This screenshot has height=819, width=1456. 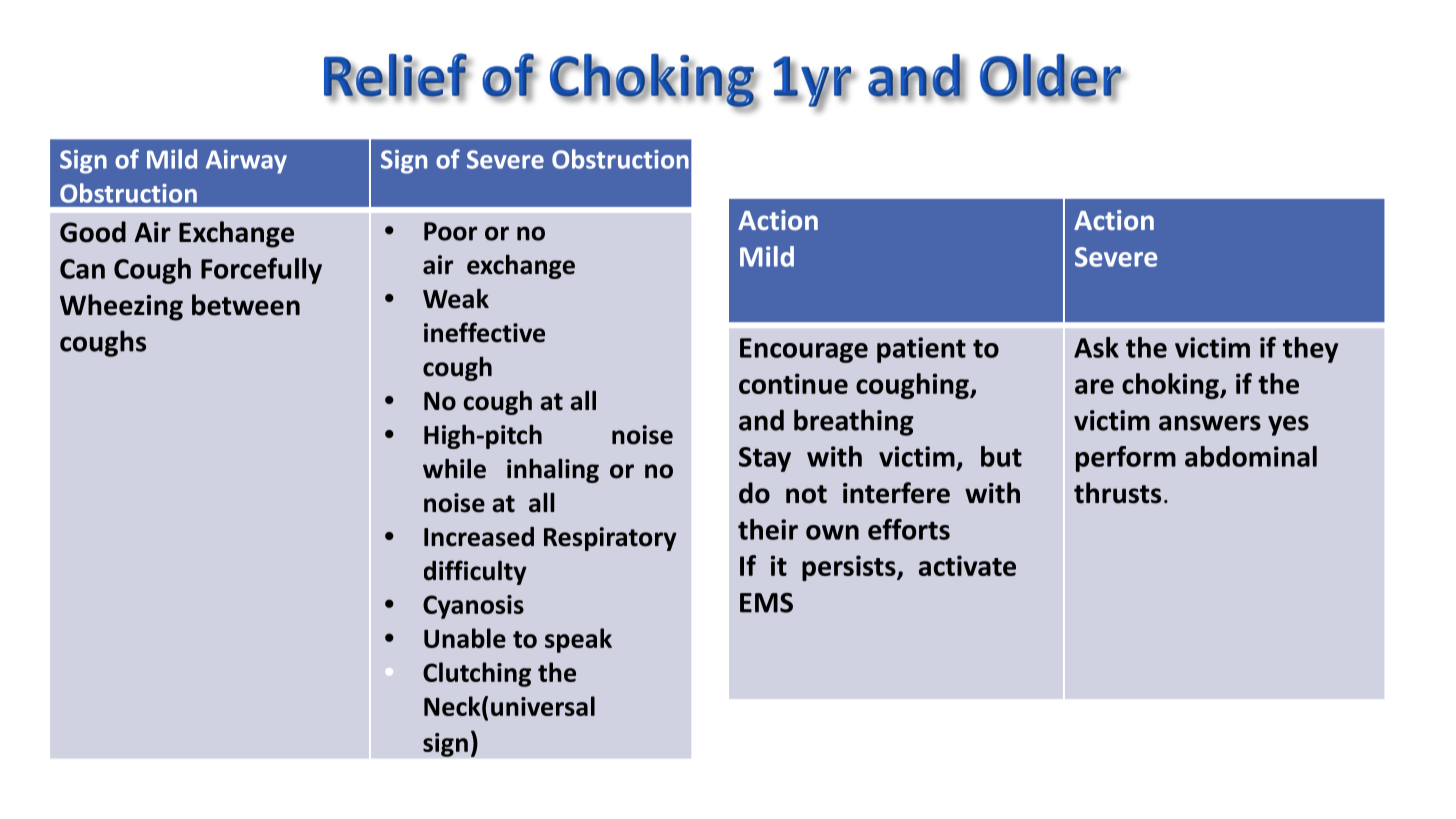 I want to click on Poor, so click(x=450, y=231).
